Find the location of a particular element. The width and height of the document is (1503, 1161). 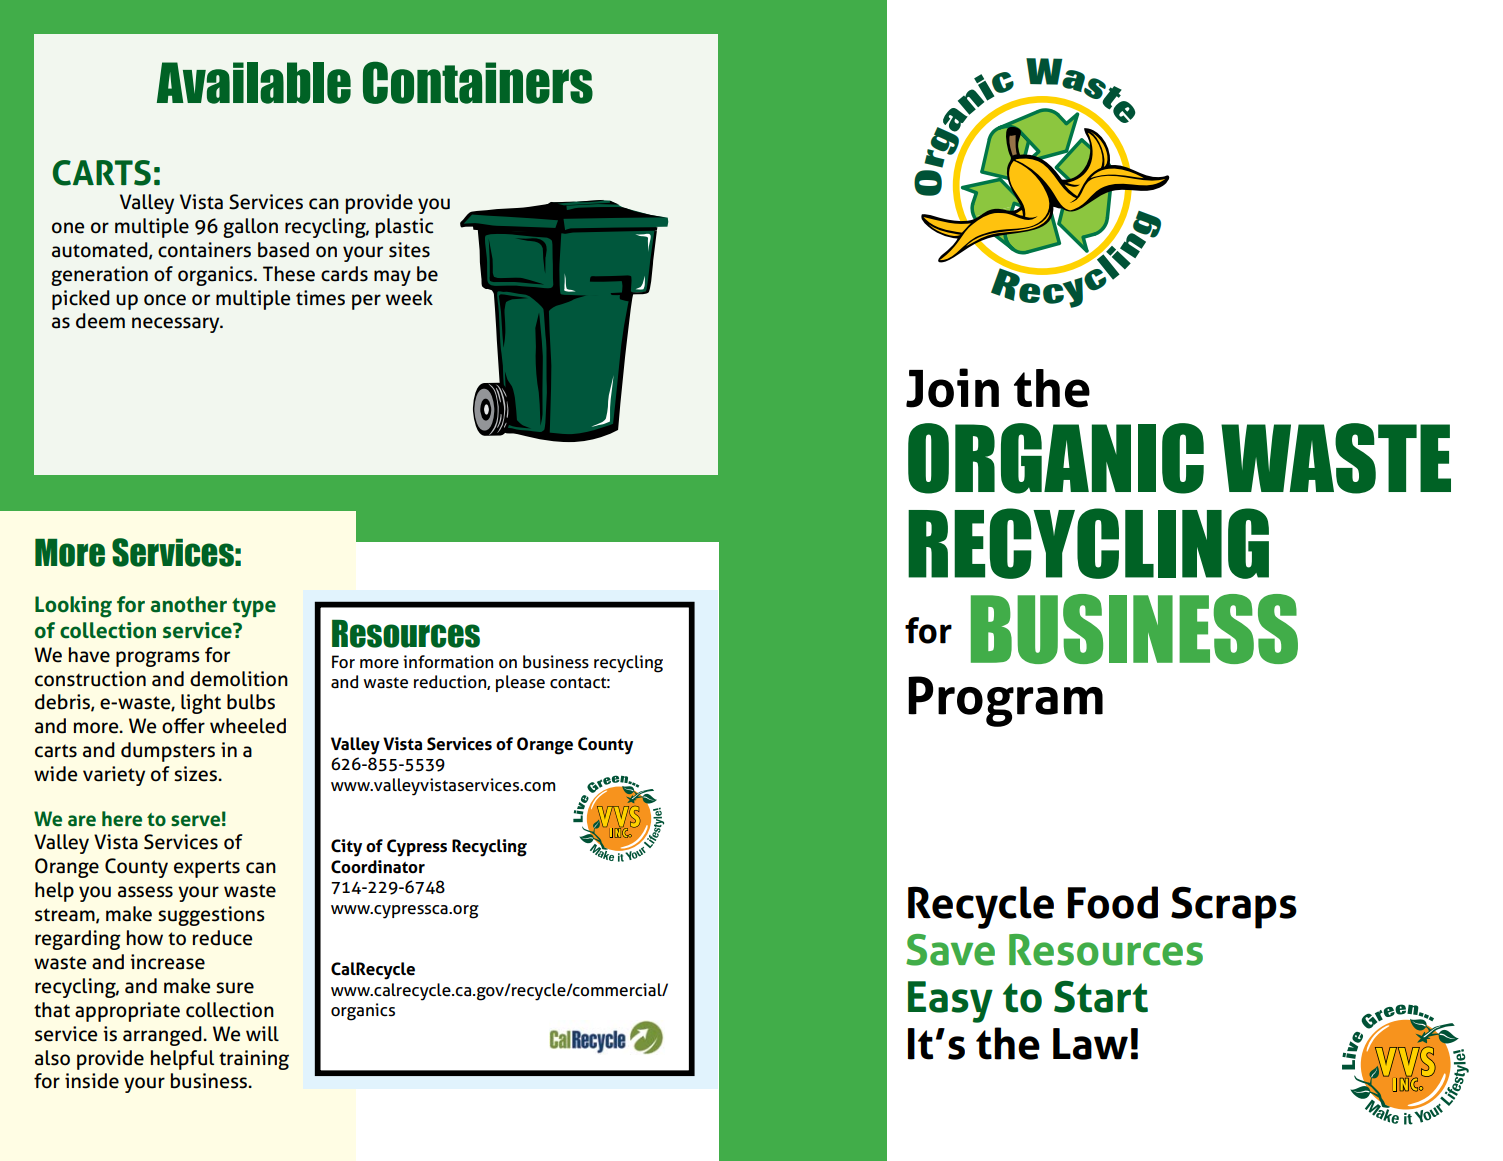

another is located at coordinates (189, 604).
